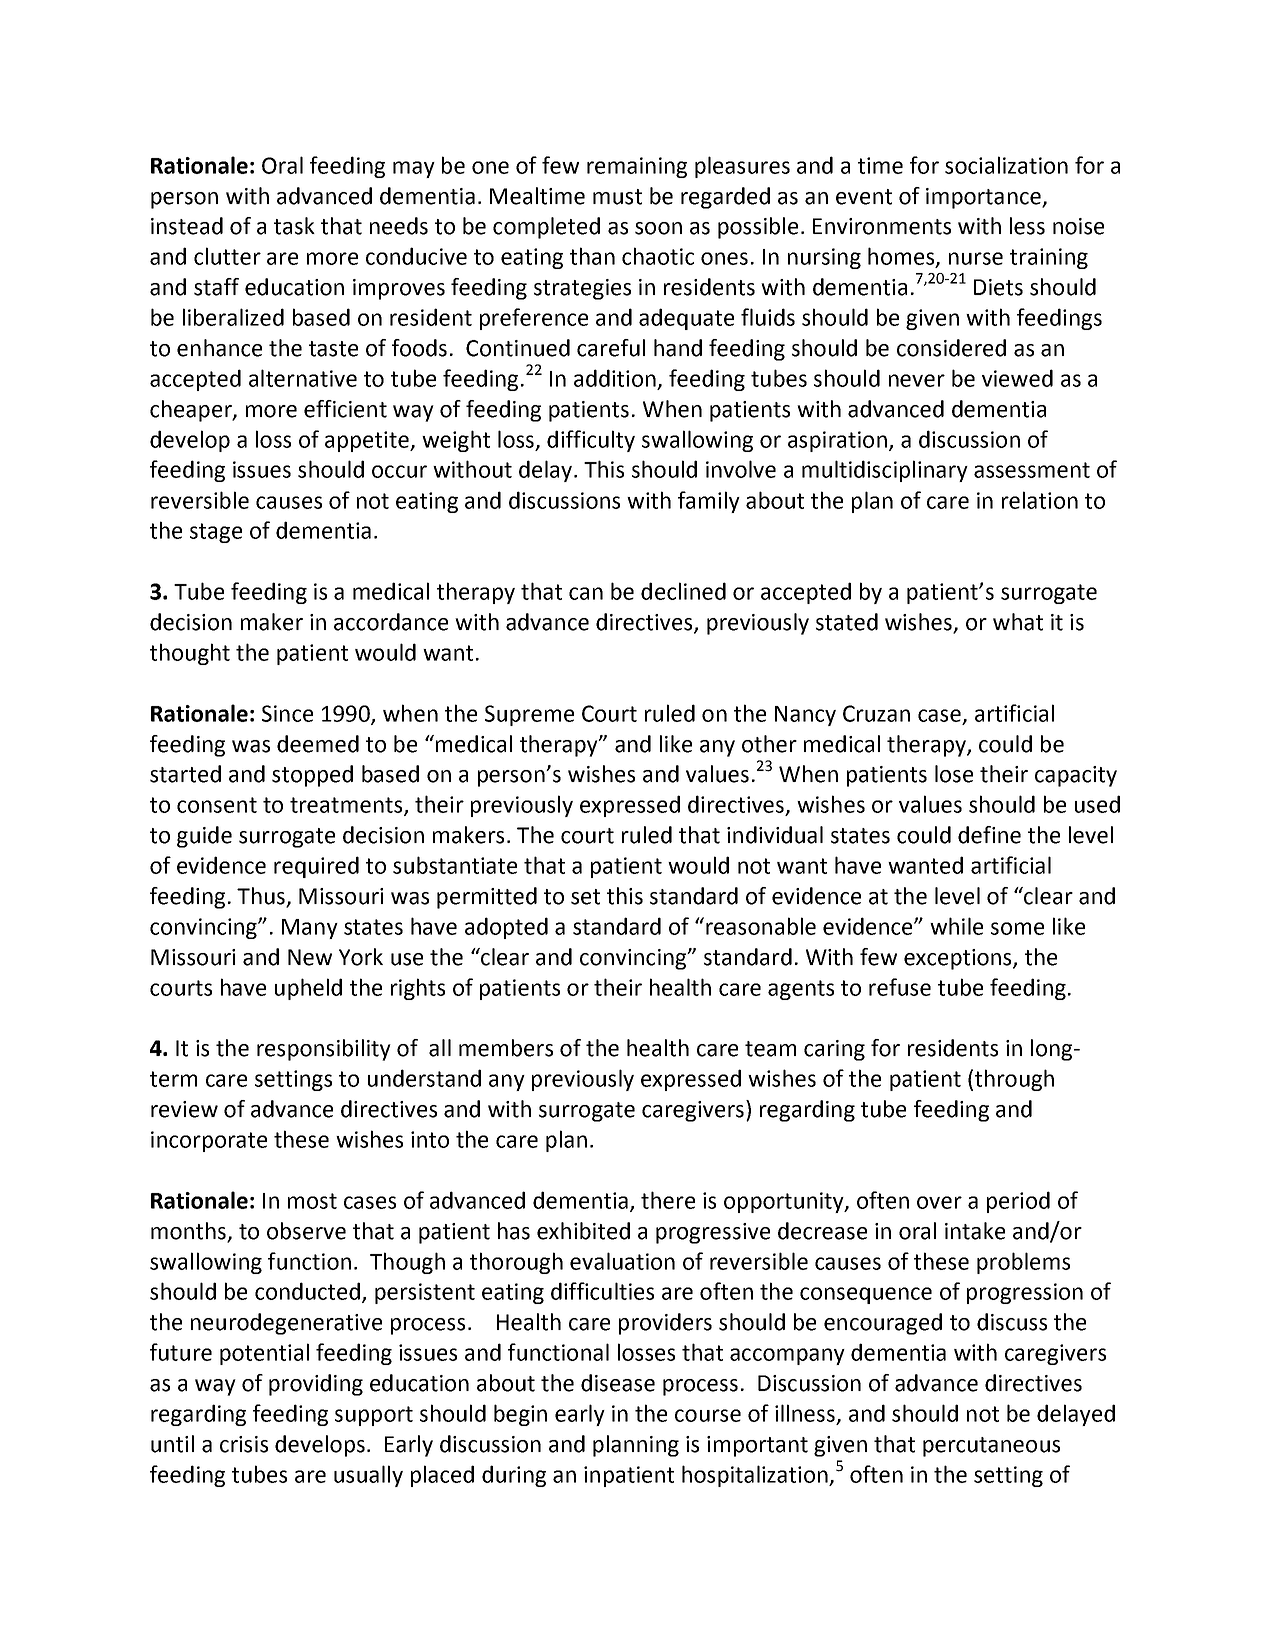  I want to click on crisis, so click(244, 1444).
